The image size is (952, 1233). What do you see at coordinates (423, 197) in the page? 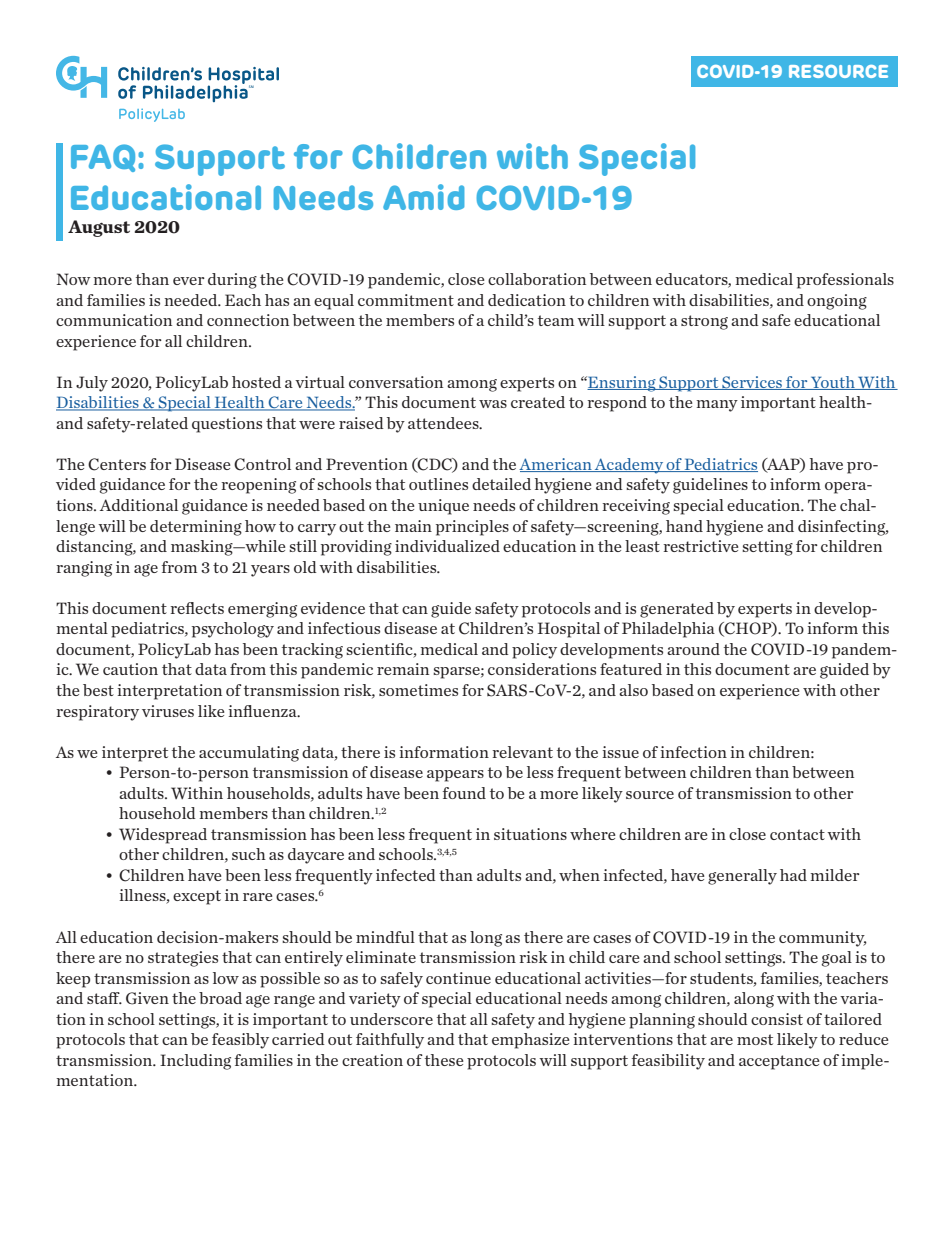
I see `Amid` at bounding box center [423, 197].
